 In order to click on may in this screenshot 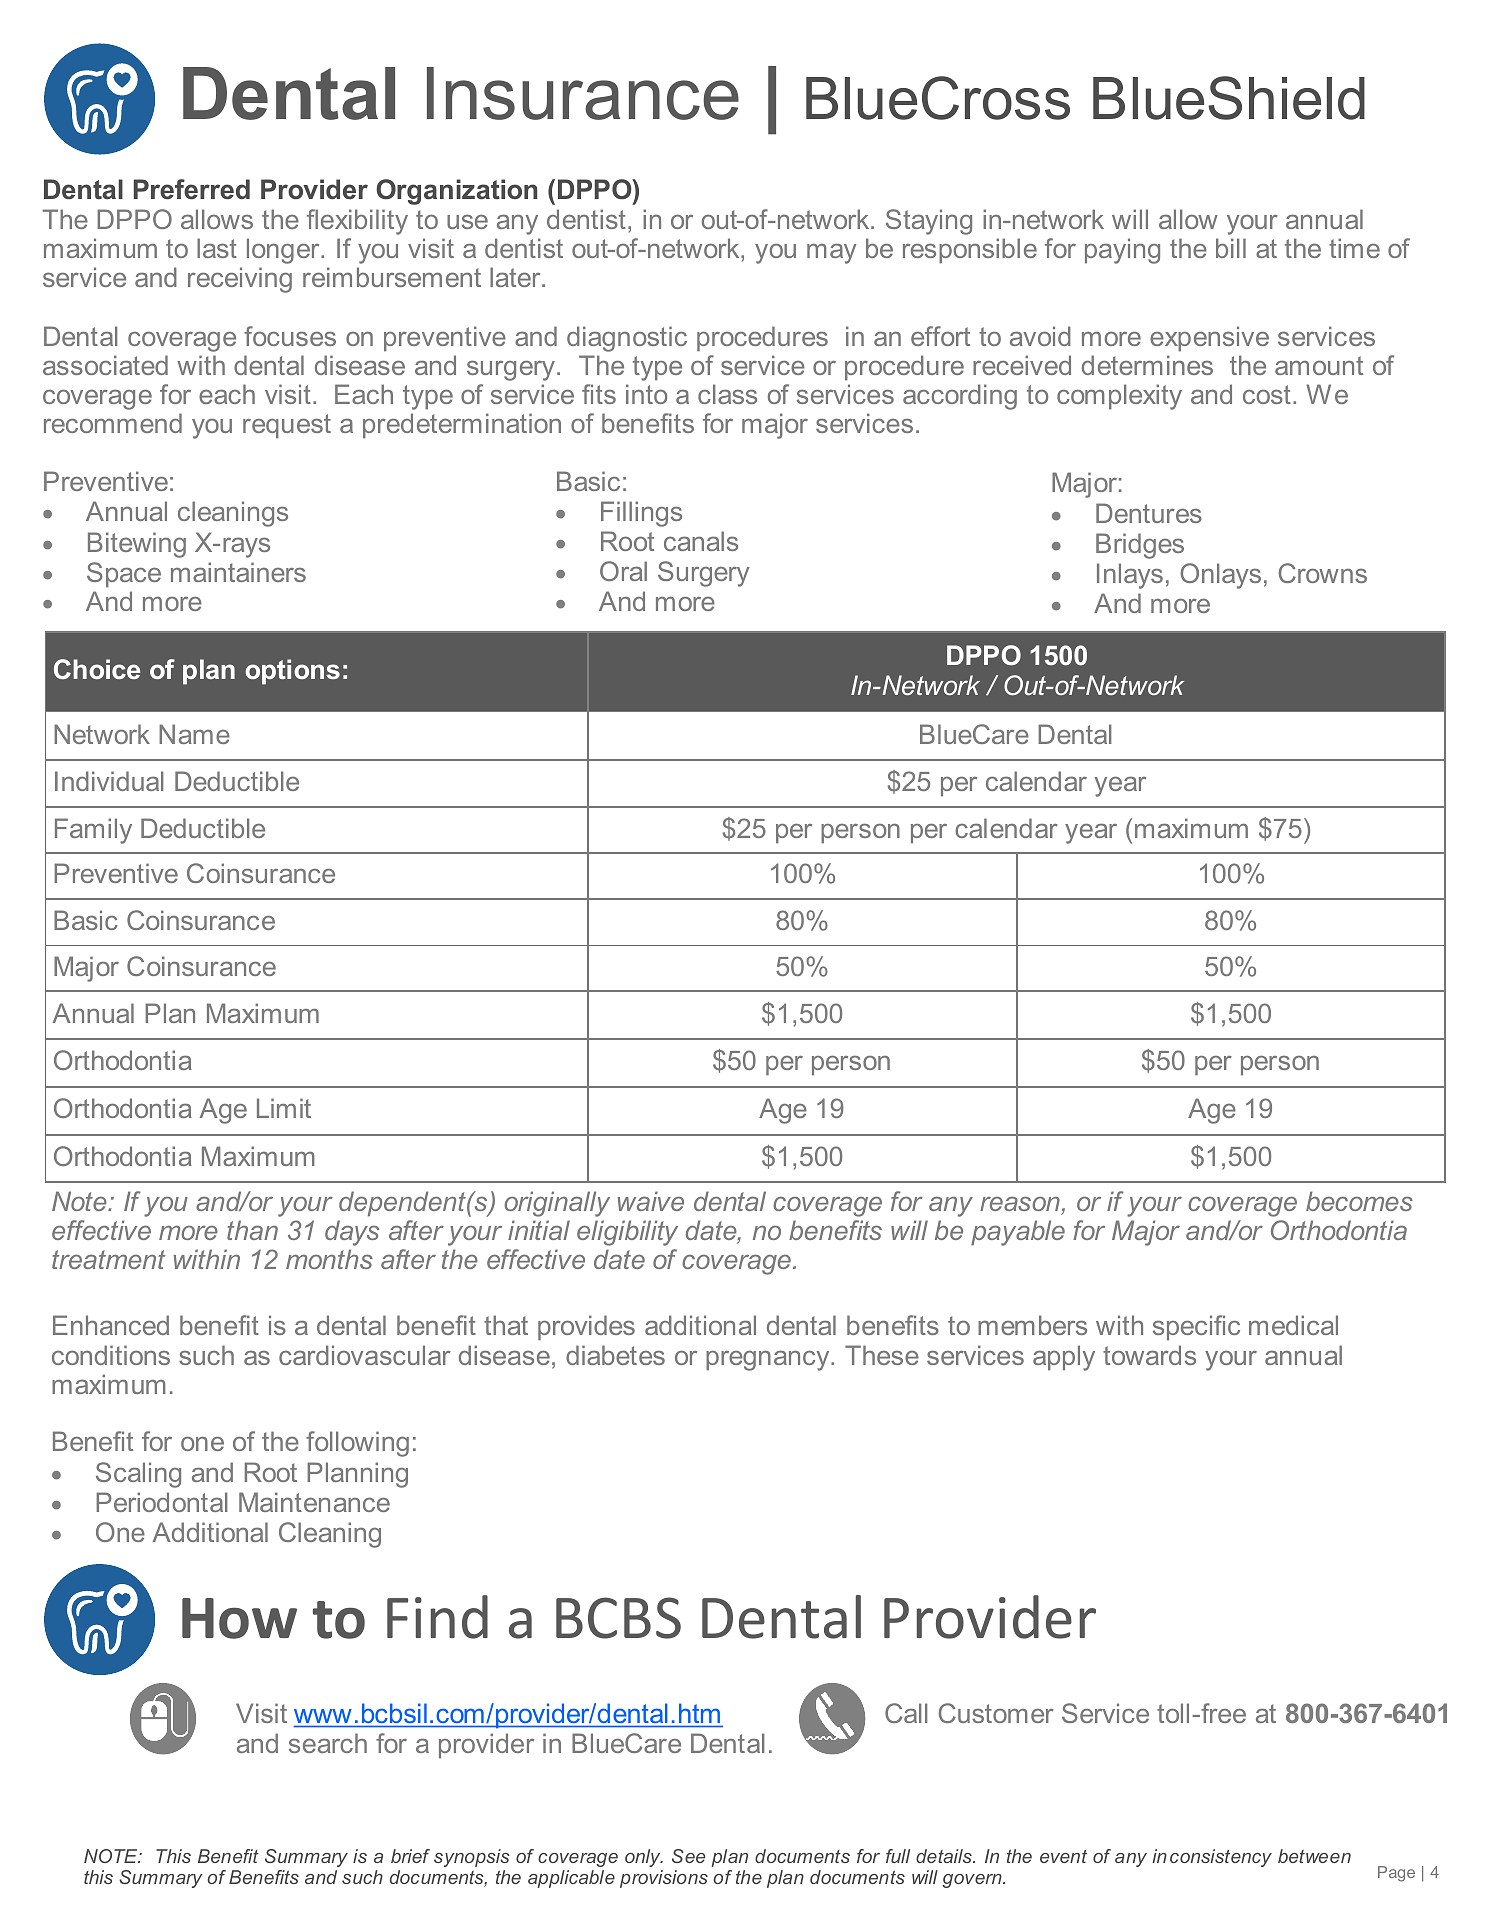, I will do `click(831, 254)`.
